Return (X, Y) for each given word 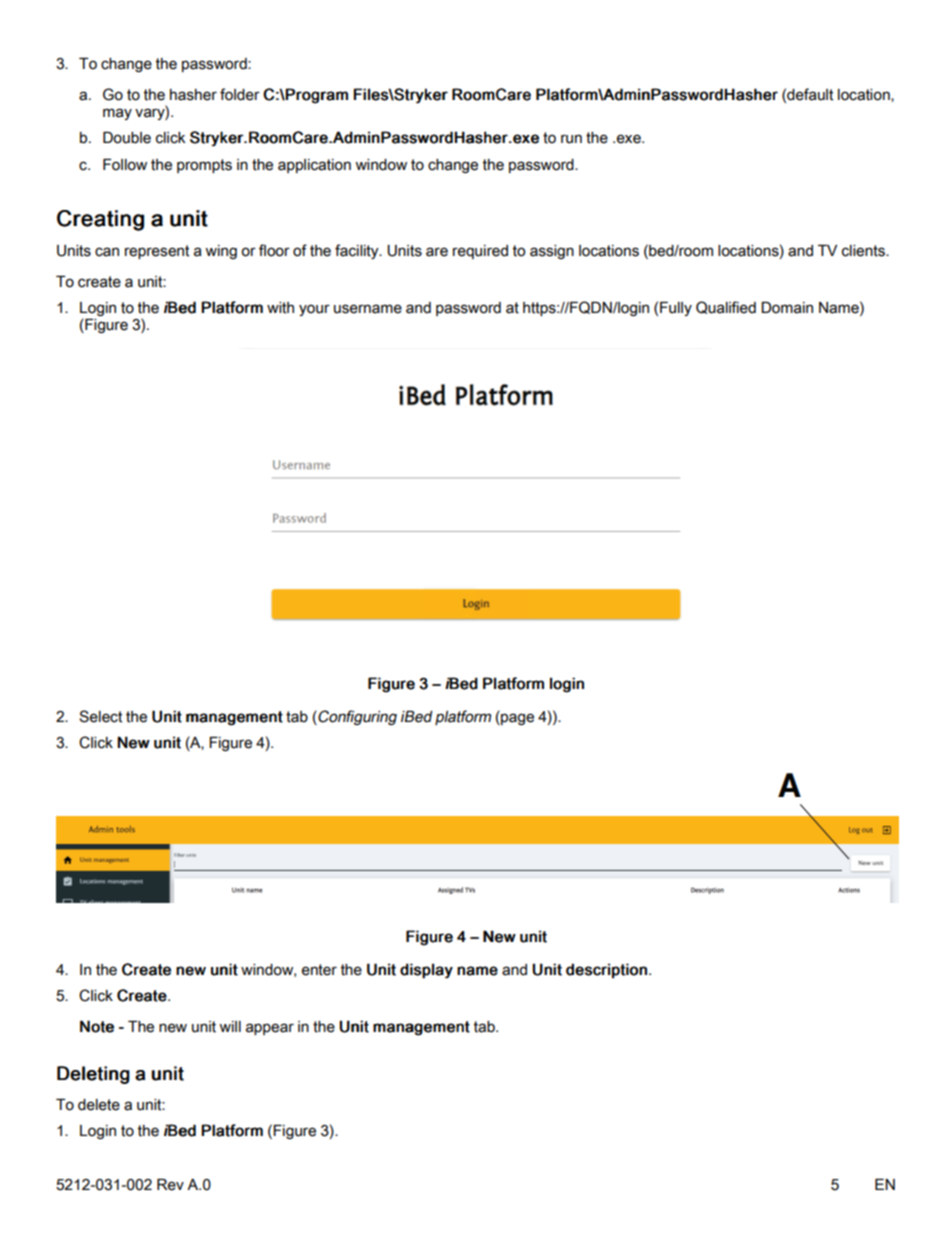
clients (864, 251)
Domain (787, 308)
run (571, 139)
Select (100, 716)
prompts (204, 166)
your (314, 310)
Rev (170, 1185)
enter (319, 970)
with (280, 308)
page (516, 718)
